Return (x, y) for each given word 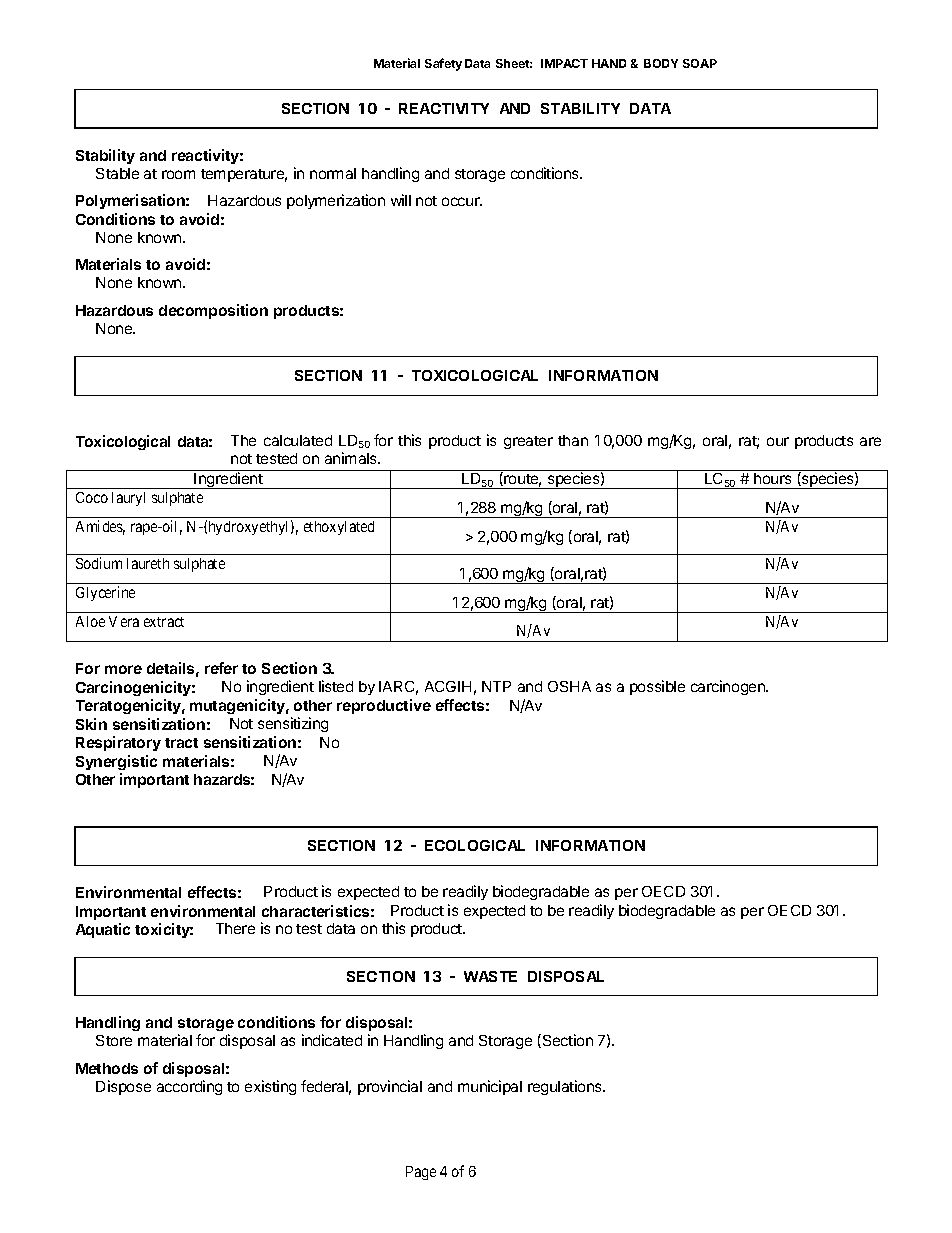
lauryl (128, 499)
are (870, 441)
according (189, 1087)
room (178, 174)
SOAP (700, 63)
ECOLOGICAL (475, 845)
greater (528, 442)
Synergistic (116, 762)
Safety (443, 64)
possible (657, 687)
